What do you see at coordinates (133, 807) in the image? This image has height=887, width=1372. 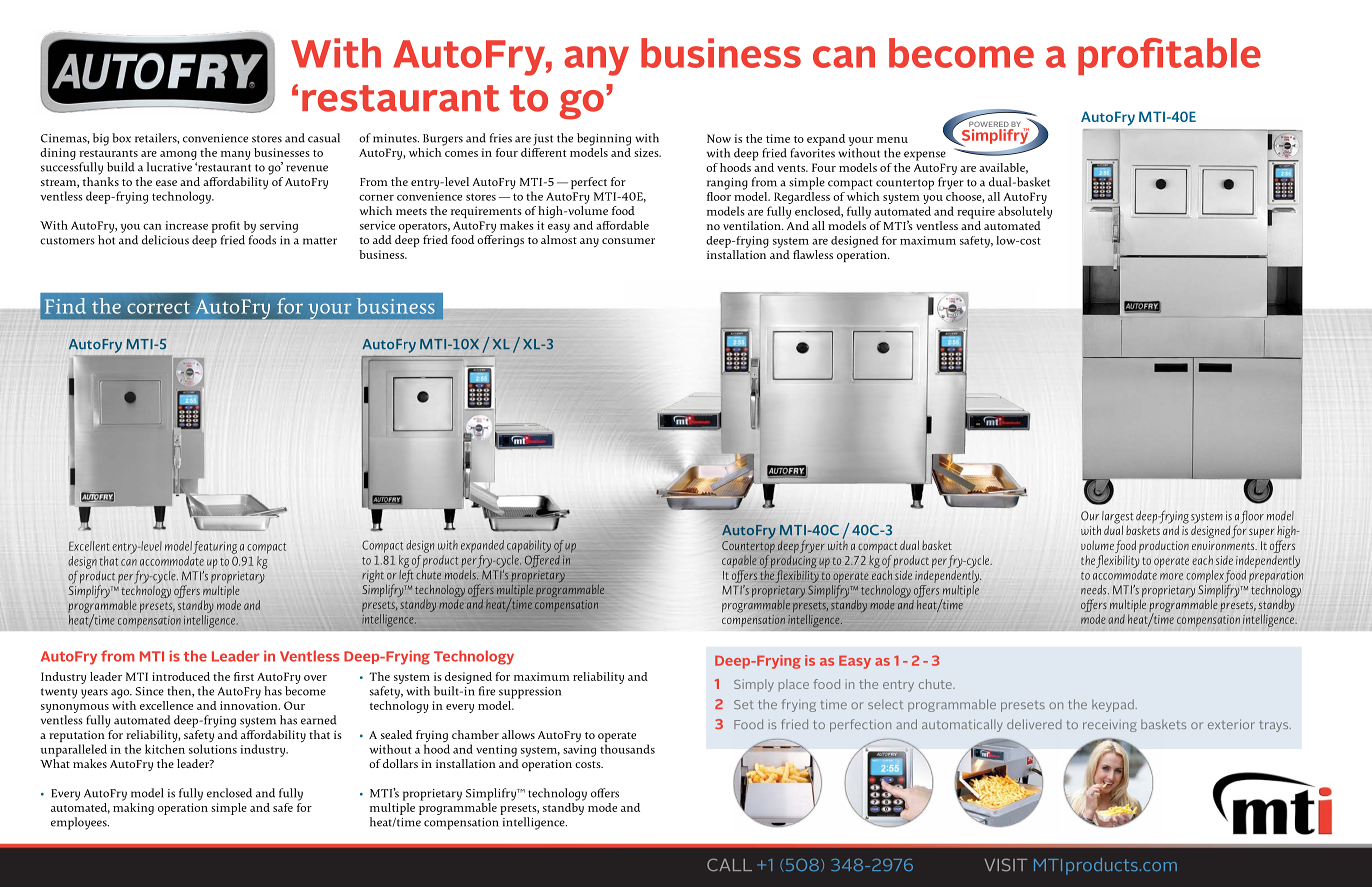 I see `making` at bounding box center [133, 807].
